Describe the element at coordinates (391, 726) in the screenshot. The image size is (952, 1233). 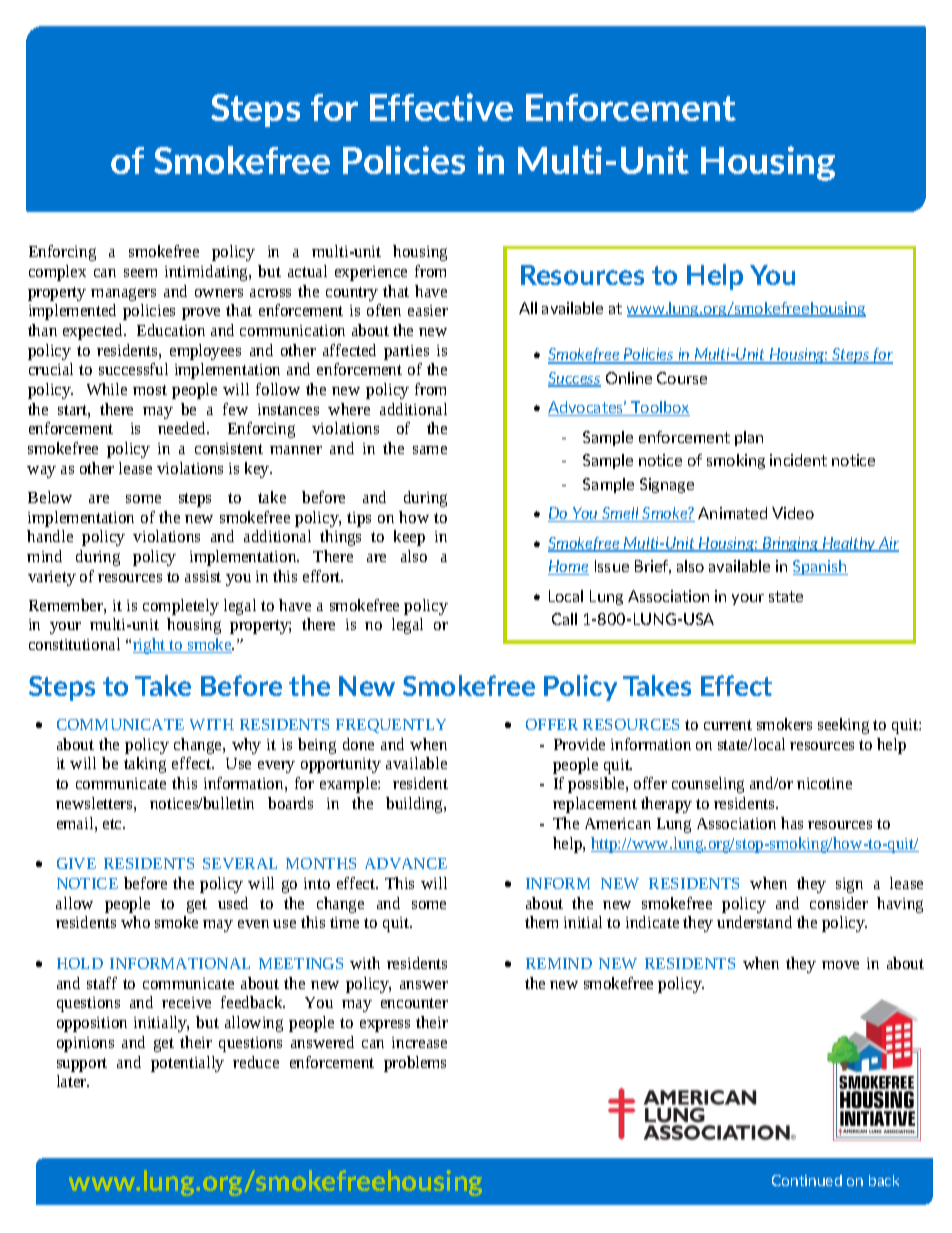
I see `FREQUENTLY` at that location.
